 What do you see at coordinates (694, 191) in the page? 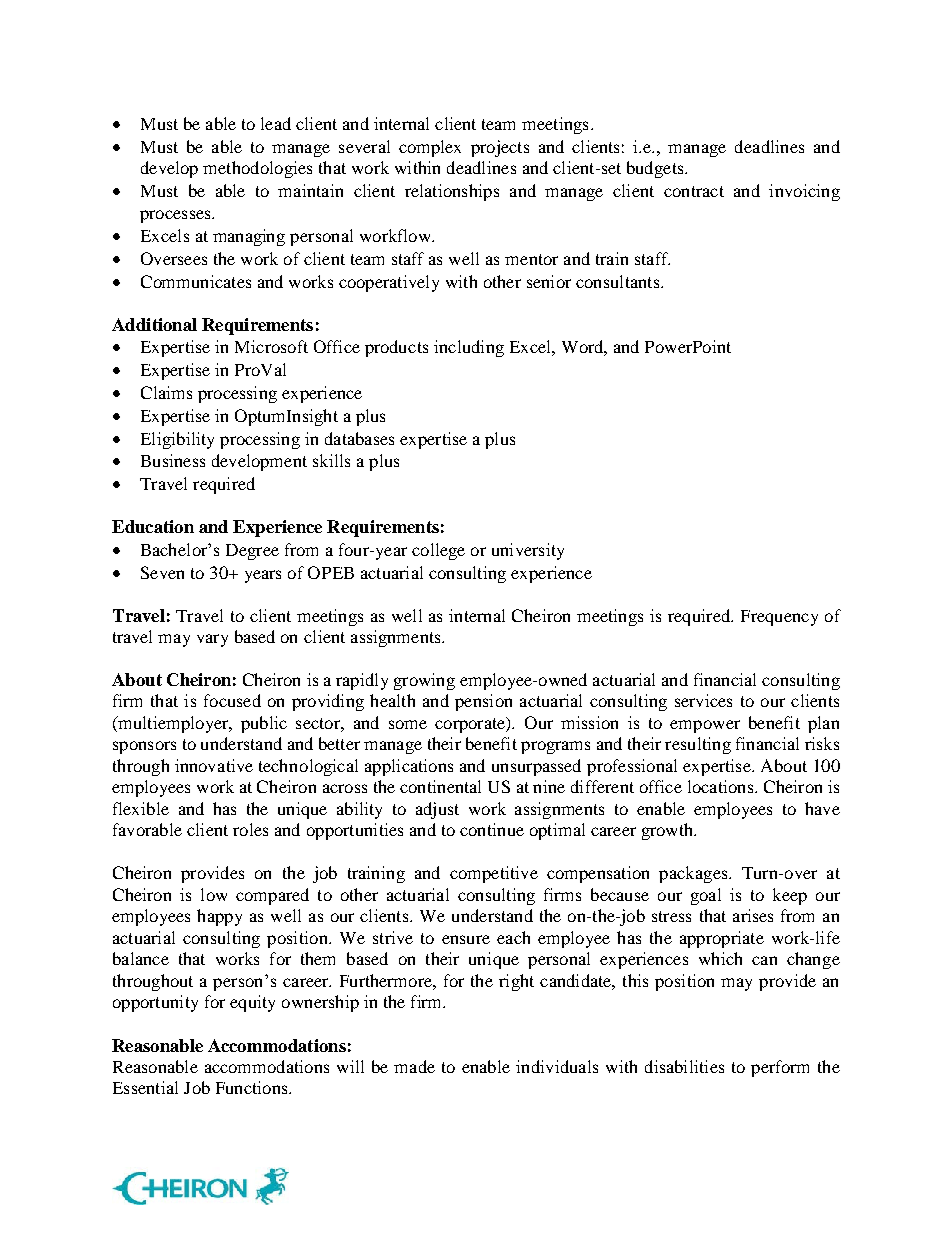
I see `contract` at bounding box center [694, 191].
